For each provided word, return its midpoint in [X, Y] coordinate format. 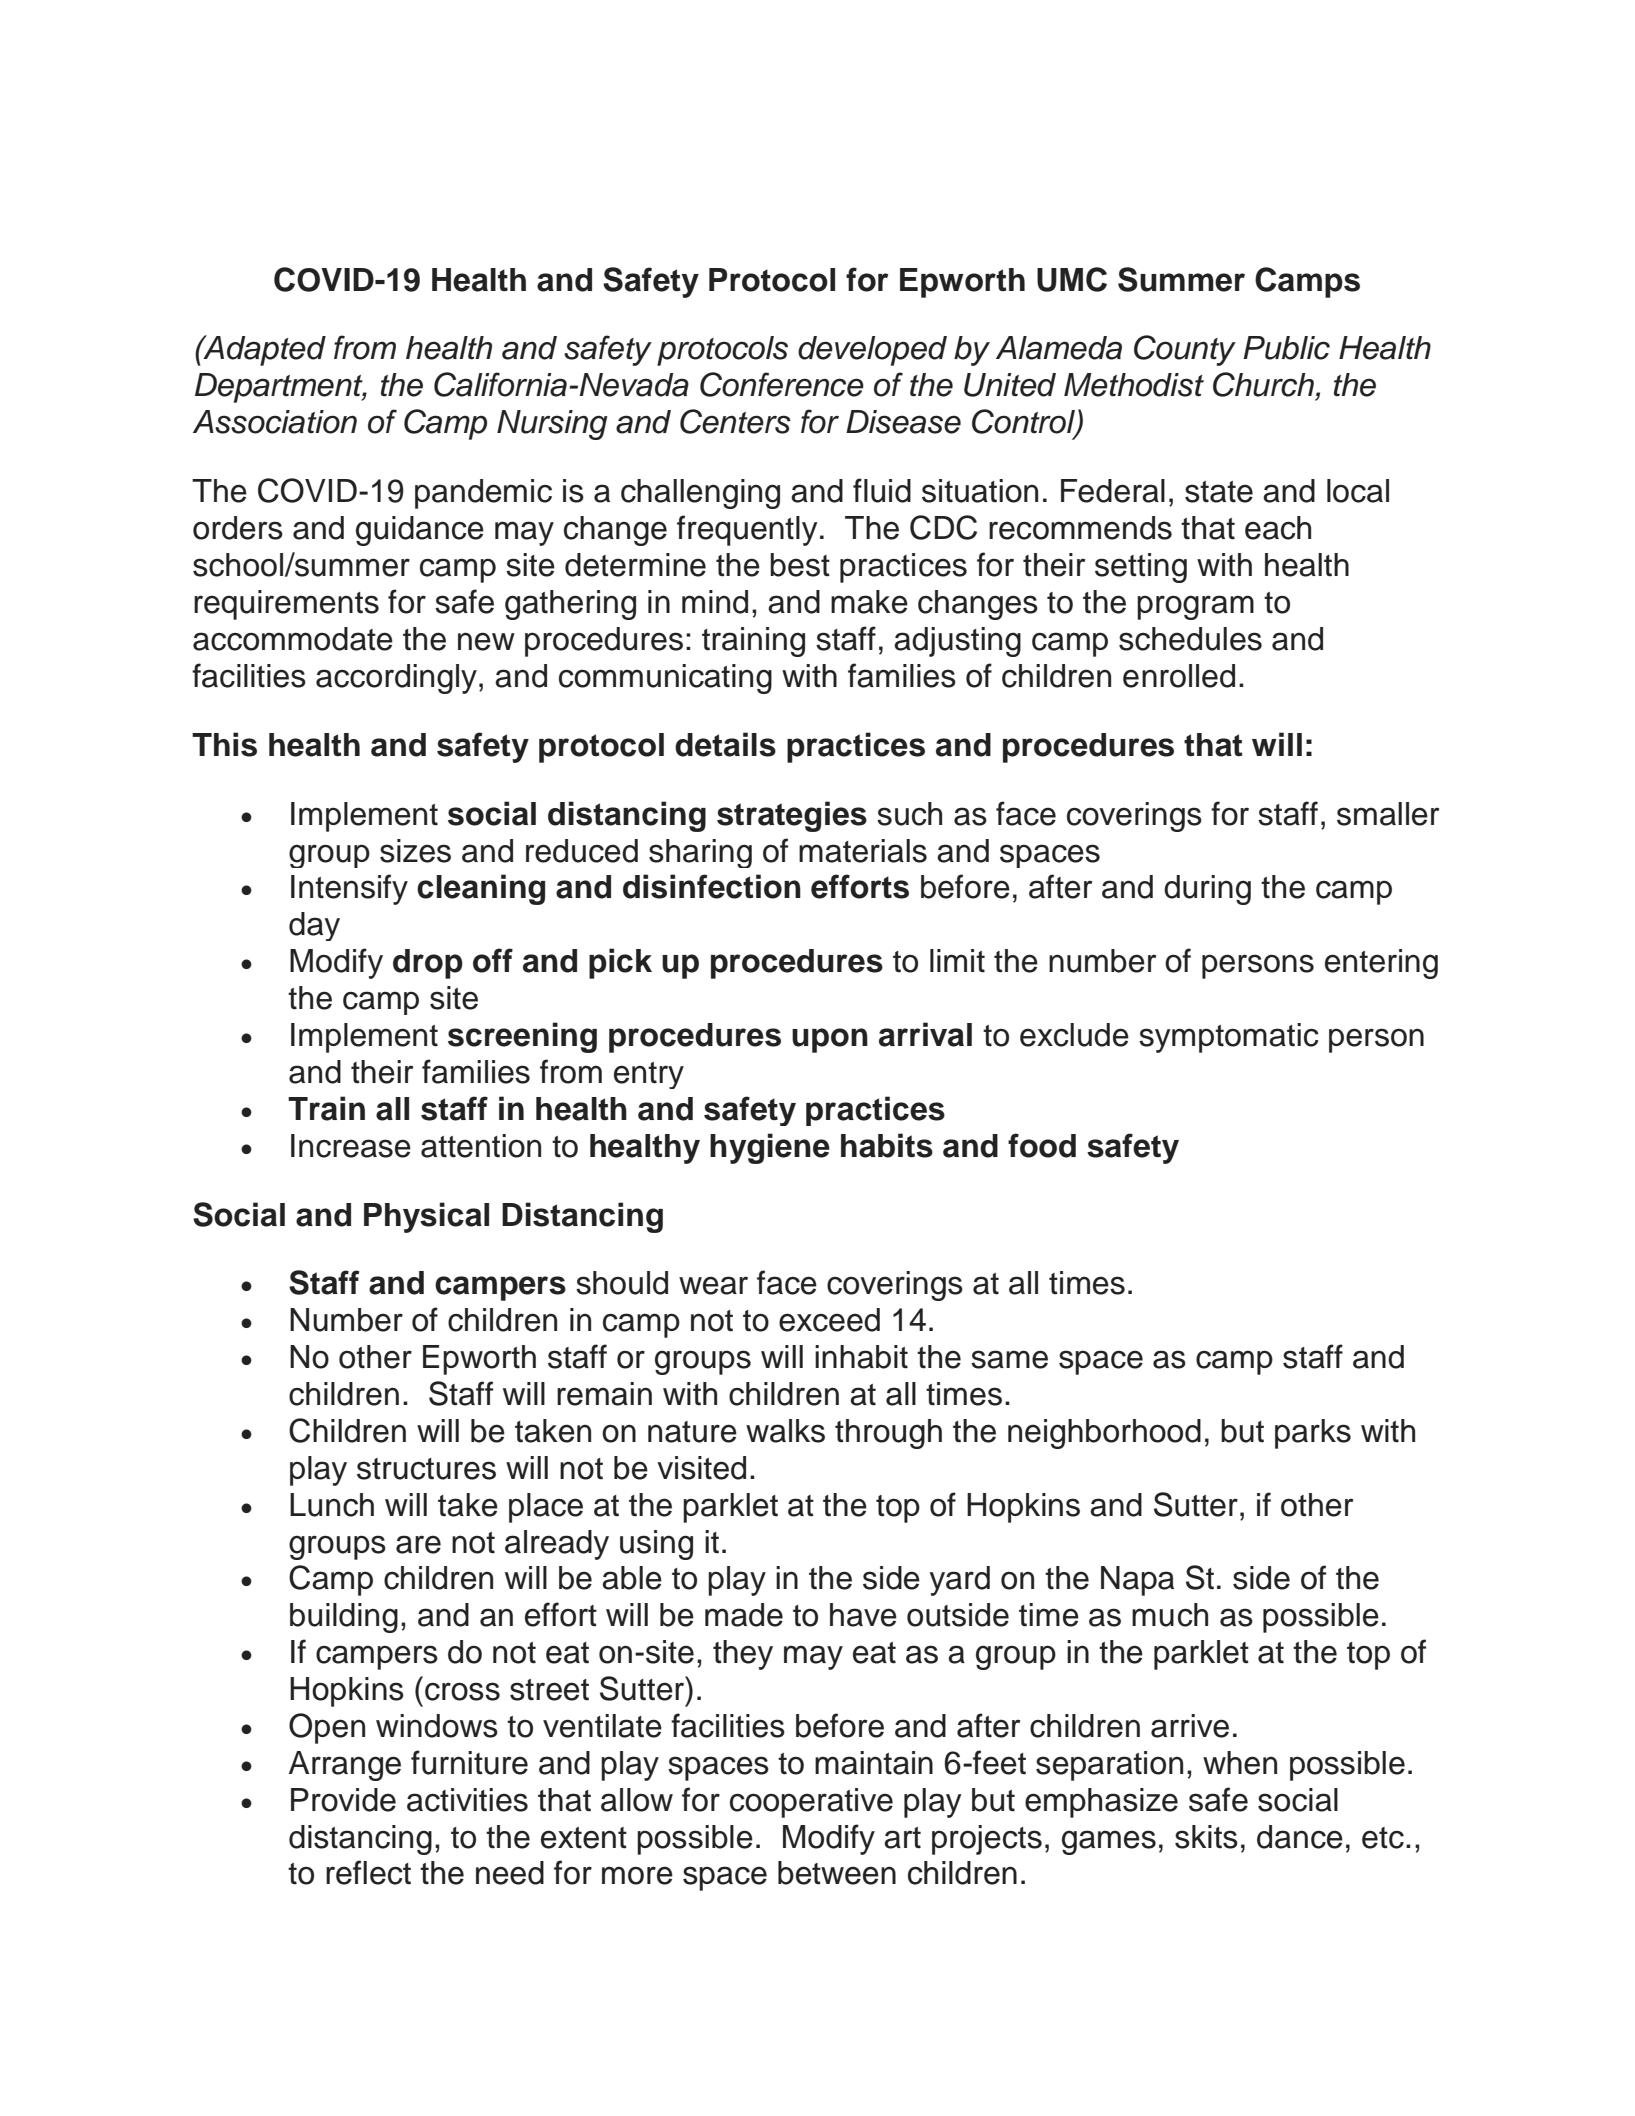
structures [426, 1469]
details [725, 744]
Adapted [263, 350]
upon [830, 1040]
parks [1313, 1434]
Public [1286, 348]
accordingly [396, 679]
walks [785, 1431]
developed [872, 351]
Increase [351, 1146]
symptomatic [1229, 1038]
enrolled [1179, 676]
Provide [343, 1800]
